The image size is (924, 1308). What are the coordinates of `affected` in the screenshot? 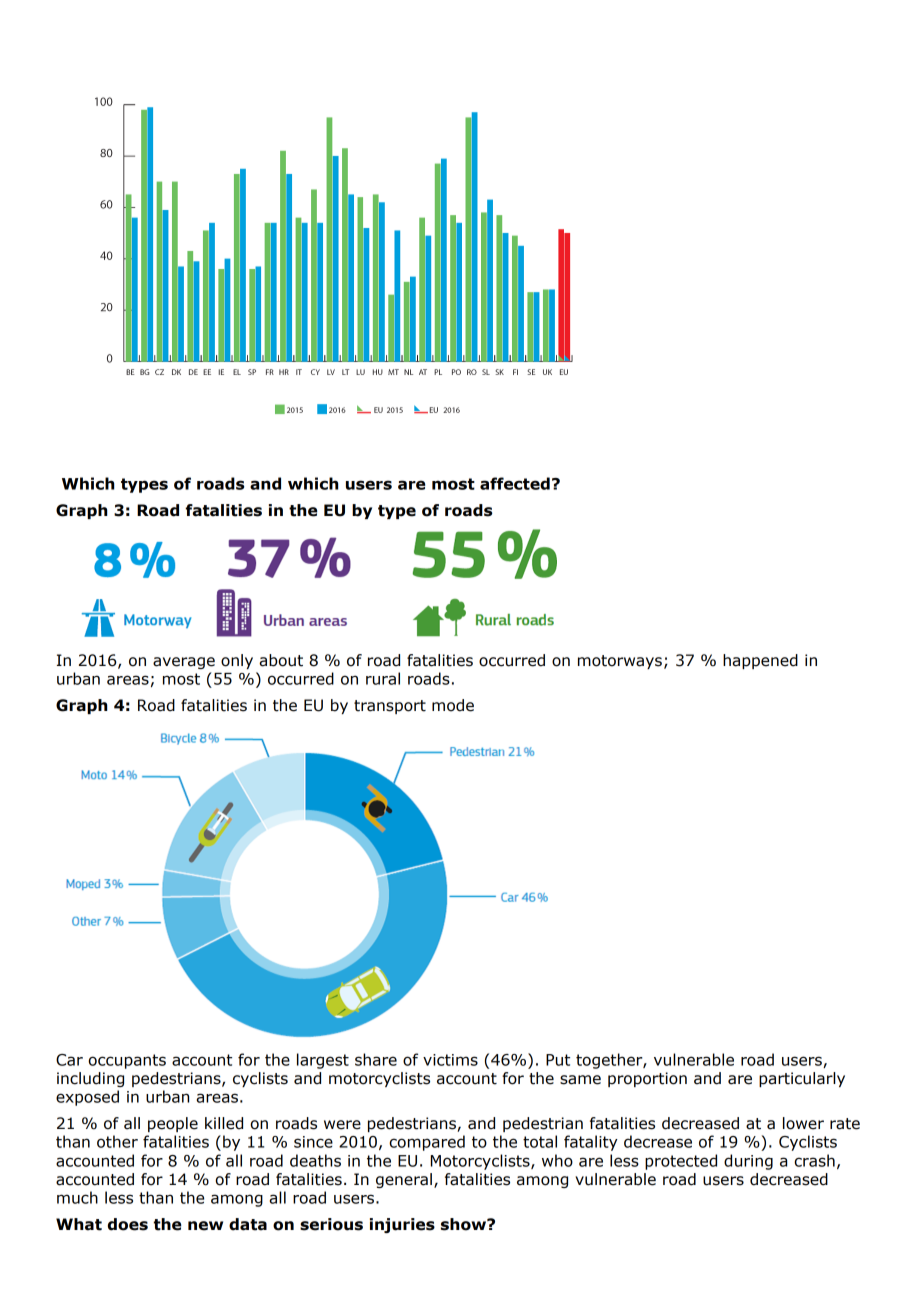 It's located at (515, 483).
